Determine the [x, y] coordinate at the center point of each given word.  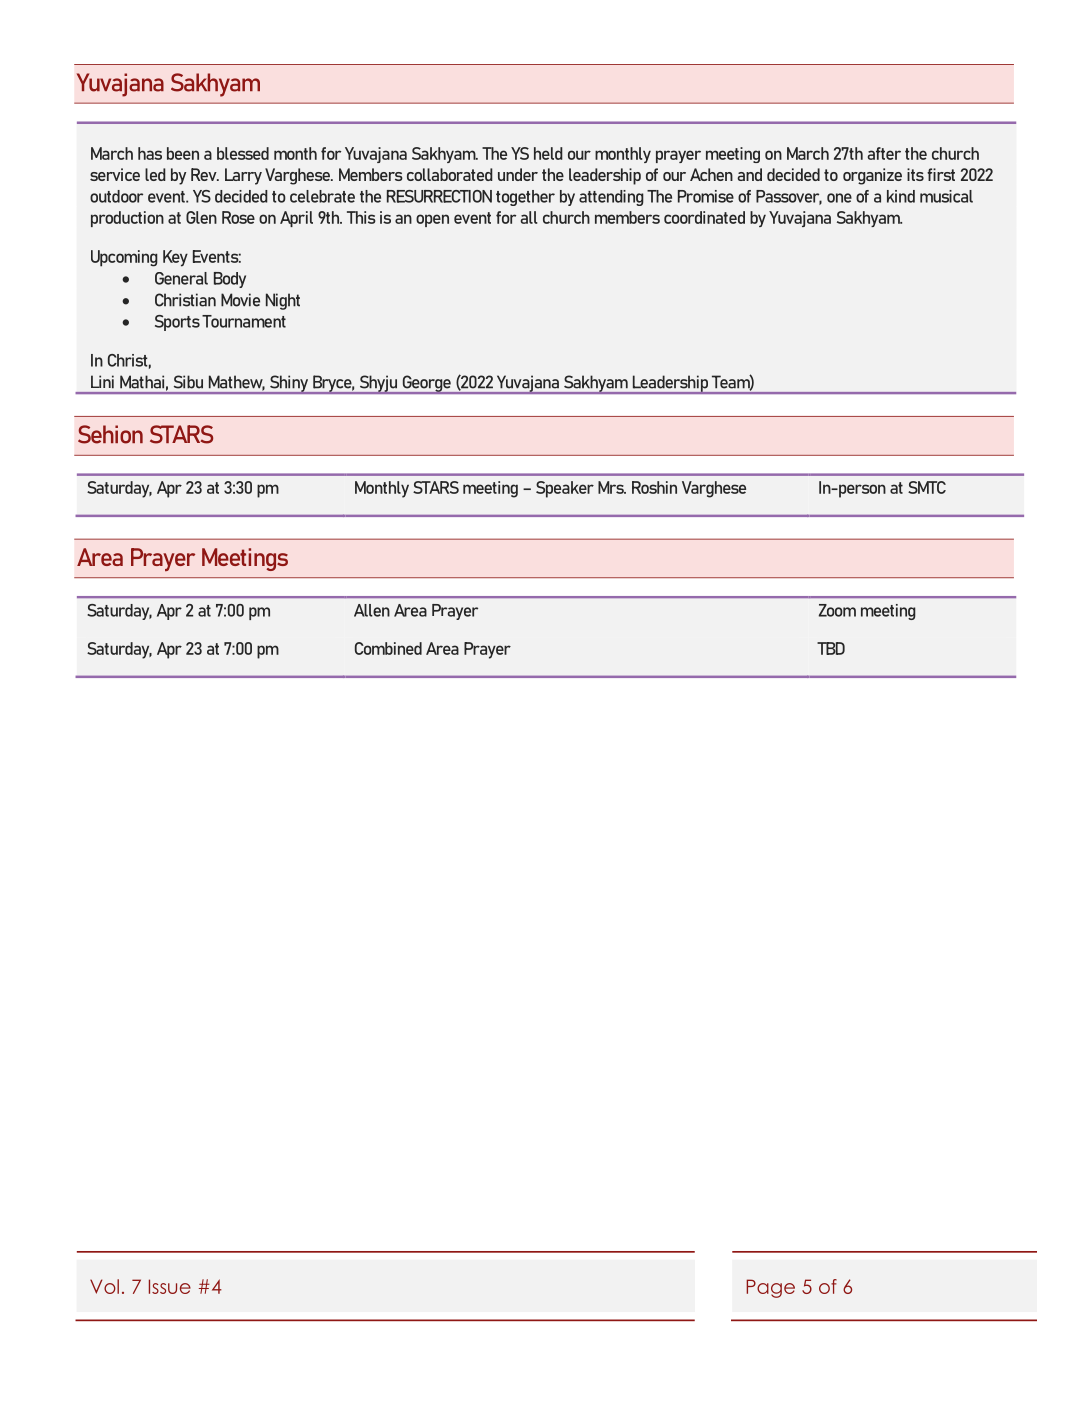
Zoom [837, 610]
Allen [372, 610]
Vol [104, 1286]
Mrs [612, 487]
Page [770, 1288]
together [525, 198]
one [839, 198]
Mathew [237, 383]
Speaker [565, 489]
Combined [388, 648]
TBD [831, 648]
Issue [170, 1286]
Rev [205, 174]
